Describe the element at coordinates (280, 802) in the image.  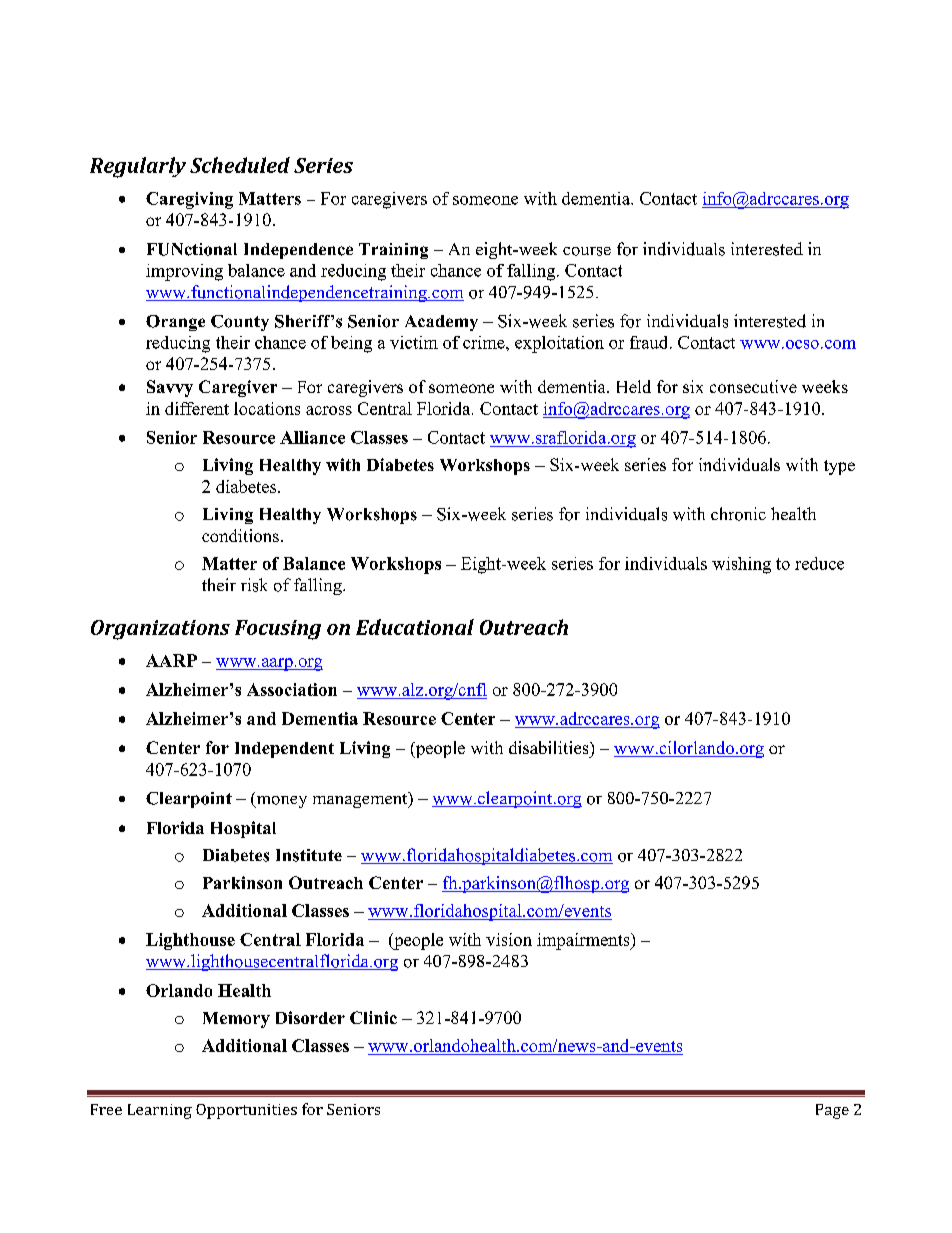
I see `money` at that location.
